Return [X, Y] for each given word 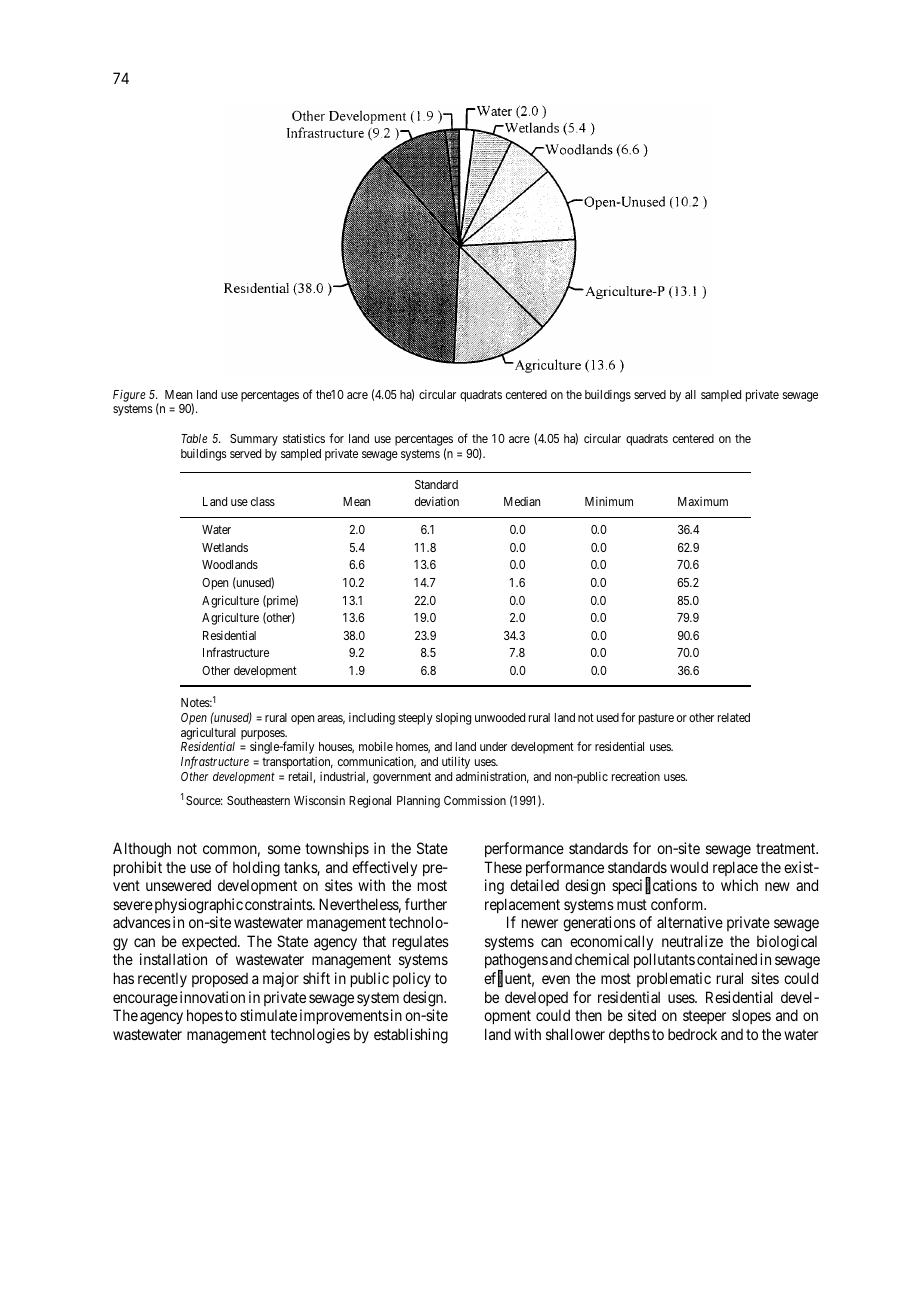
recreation [636, 776]
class [263, 501]
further [426, 904]
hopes [205, 1016]
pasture [656, 719]
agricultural [208, 733]
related [734, 717]
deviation [437, 501]
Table [194, 438]
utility [456, 762]
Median [522, 501]
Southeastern [258, 800]
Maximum [703, 501]
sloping [453, 719]
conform [678, 904]
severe [133, 905]
